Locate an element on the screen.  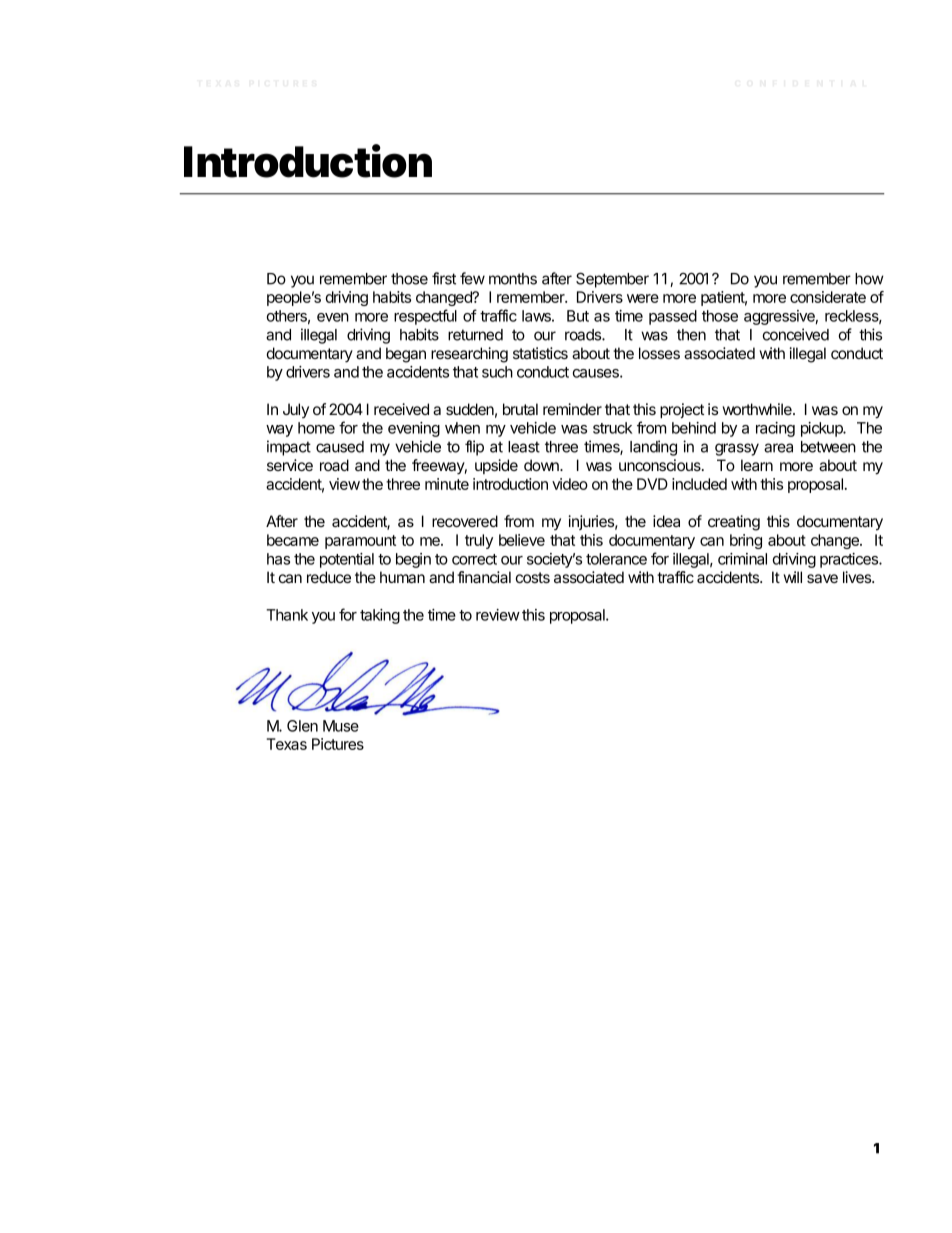
paramount is located at coordinates (360, 542).
